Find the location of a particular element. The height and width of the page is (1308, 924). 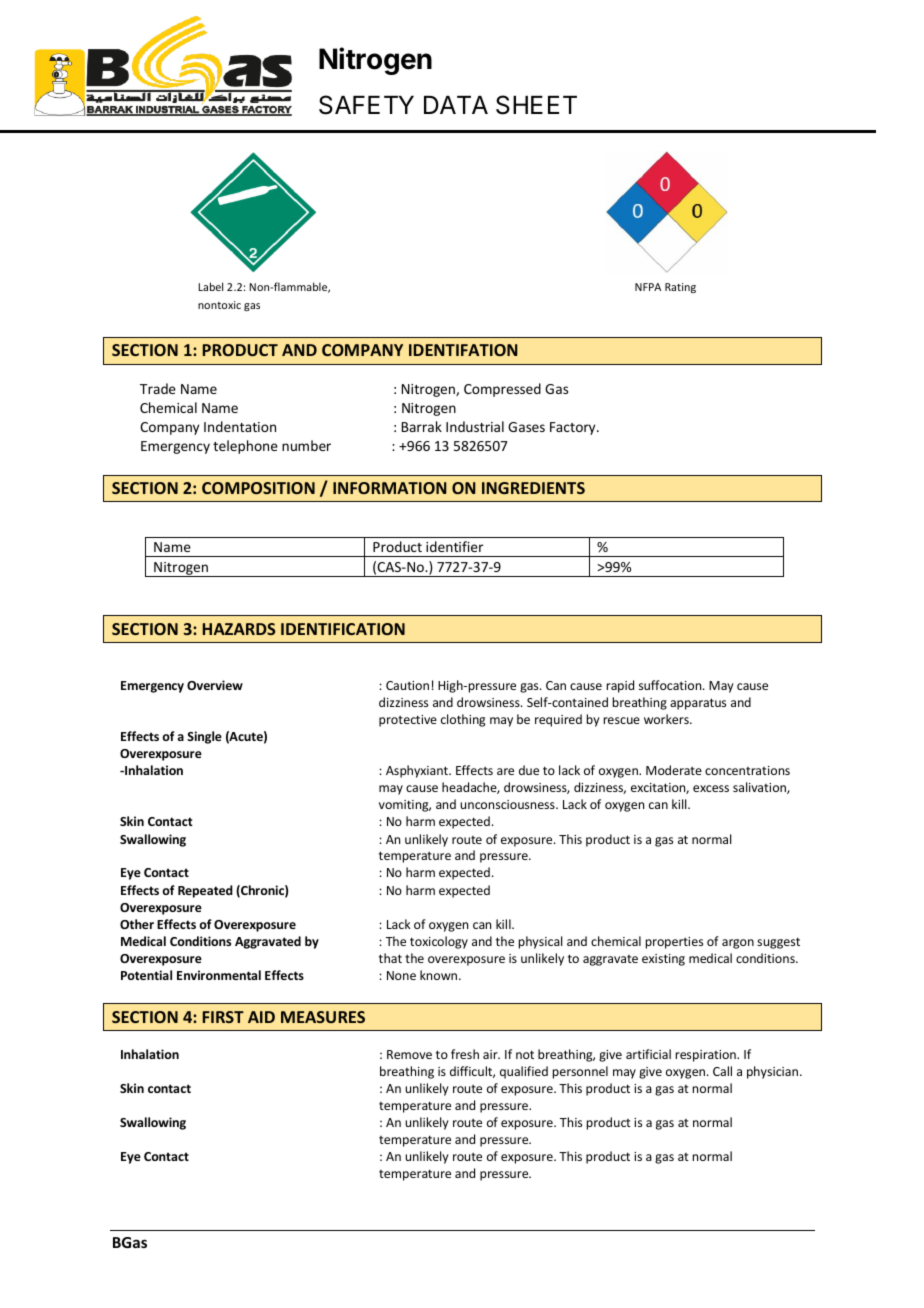

SAFETY is located at coordinates (366, 105).
